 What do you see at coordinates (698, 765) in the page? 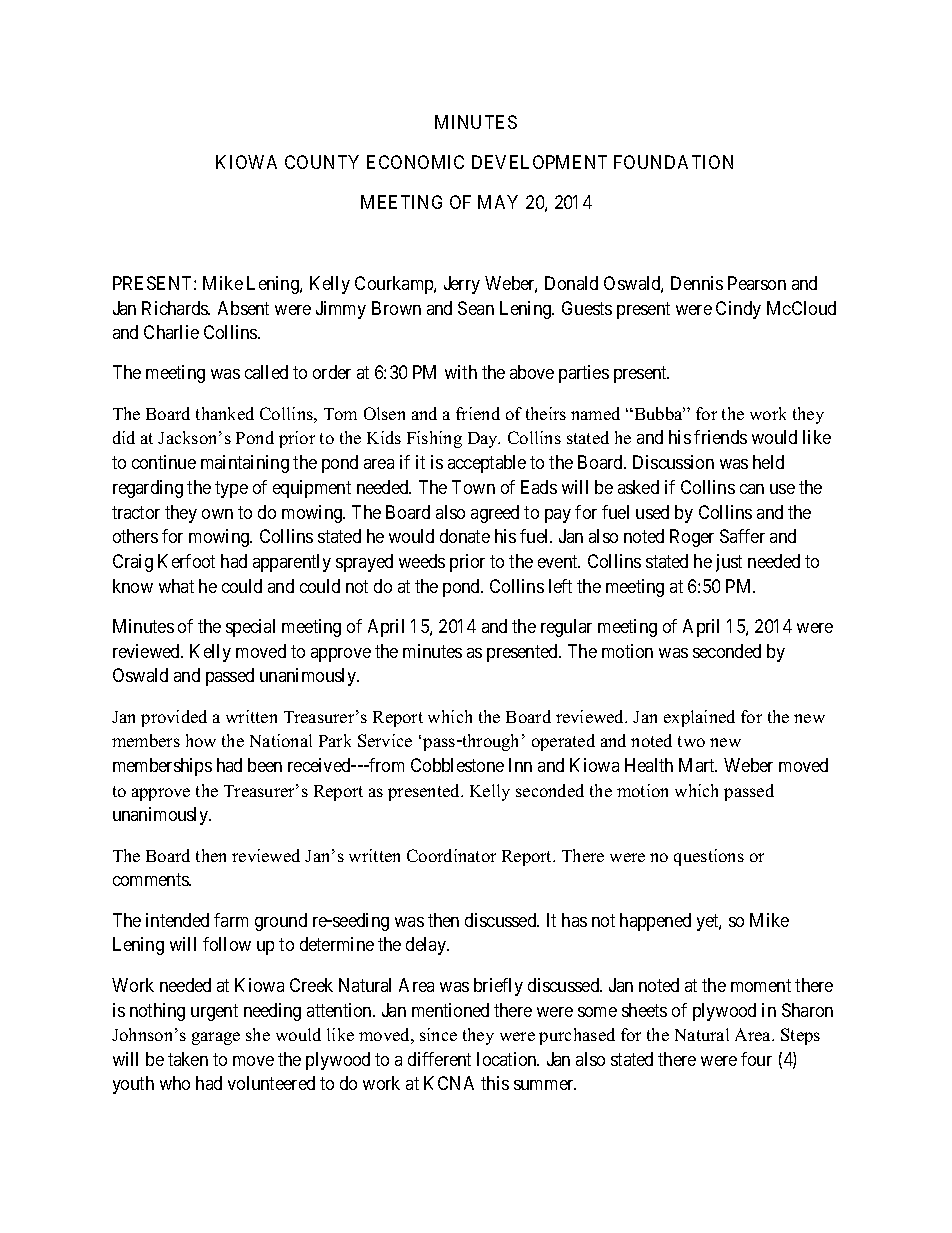
I see `Mart` at bounding box center [698, 765].
